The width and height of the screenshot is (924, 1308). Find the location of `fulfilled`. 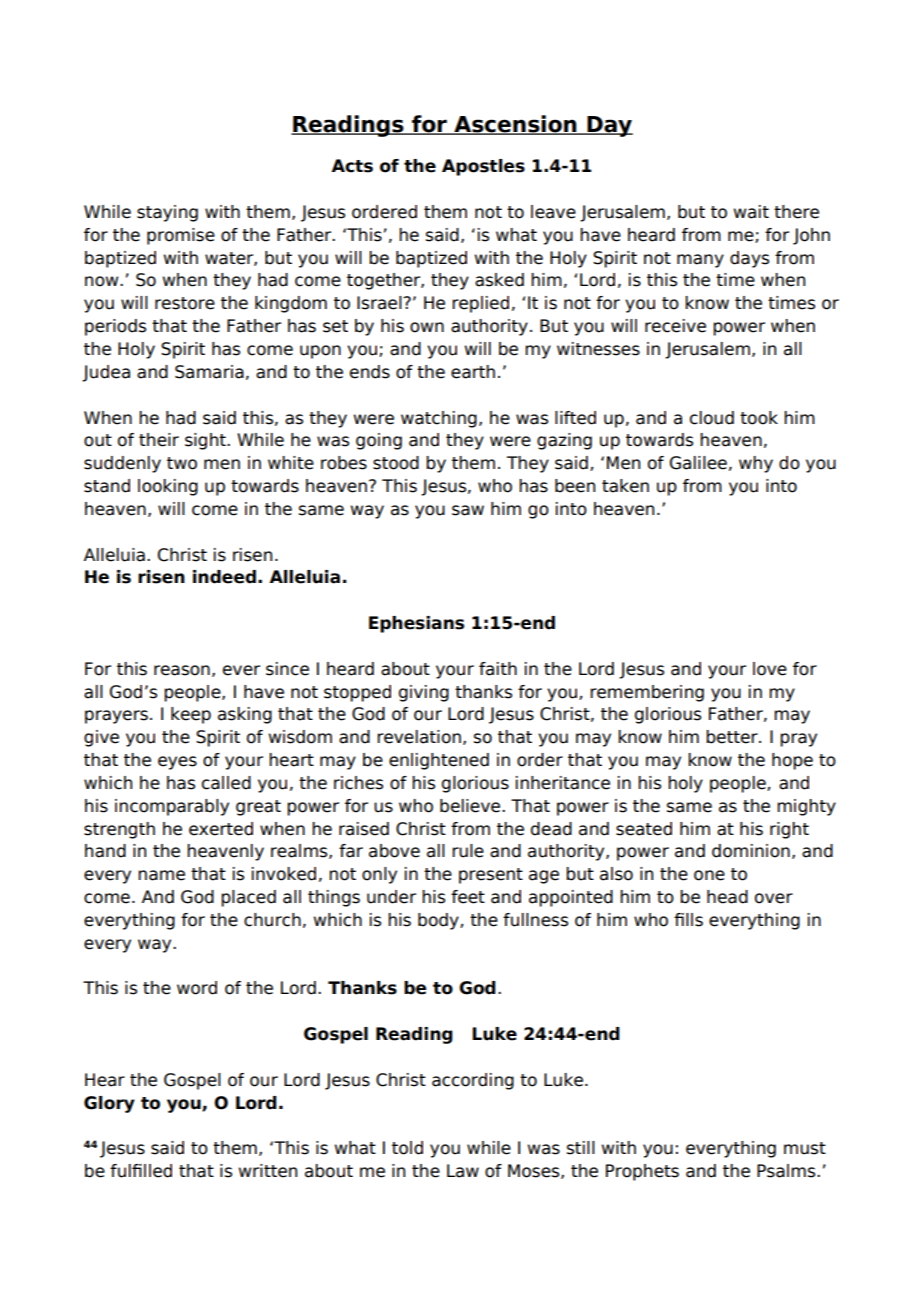

fulfilled is located at coordinates (141, 1171).
